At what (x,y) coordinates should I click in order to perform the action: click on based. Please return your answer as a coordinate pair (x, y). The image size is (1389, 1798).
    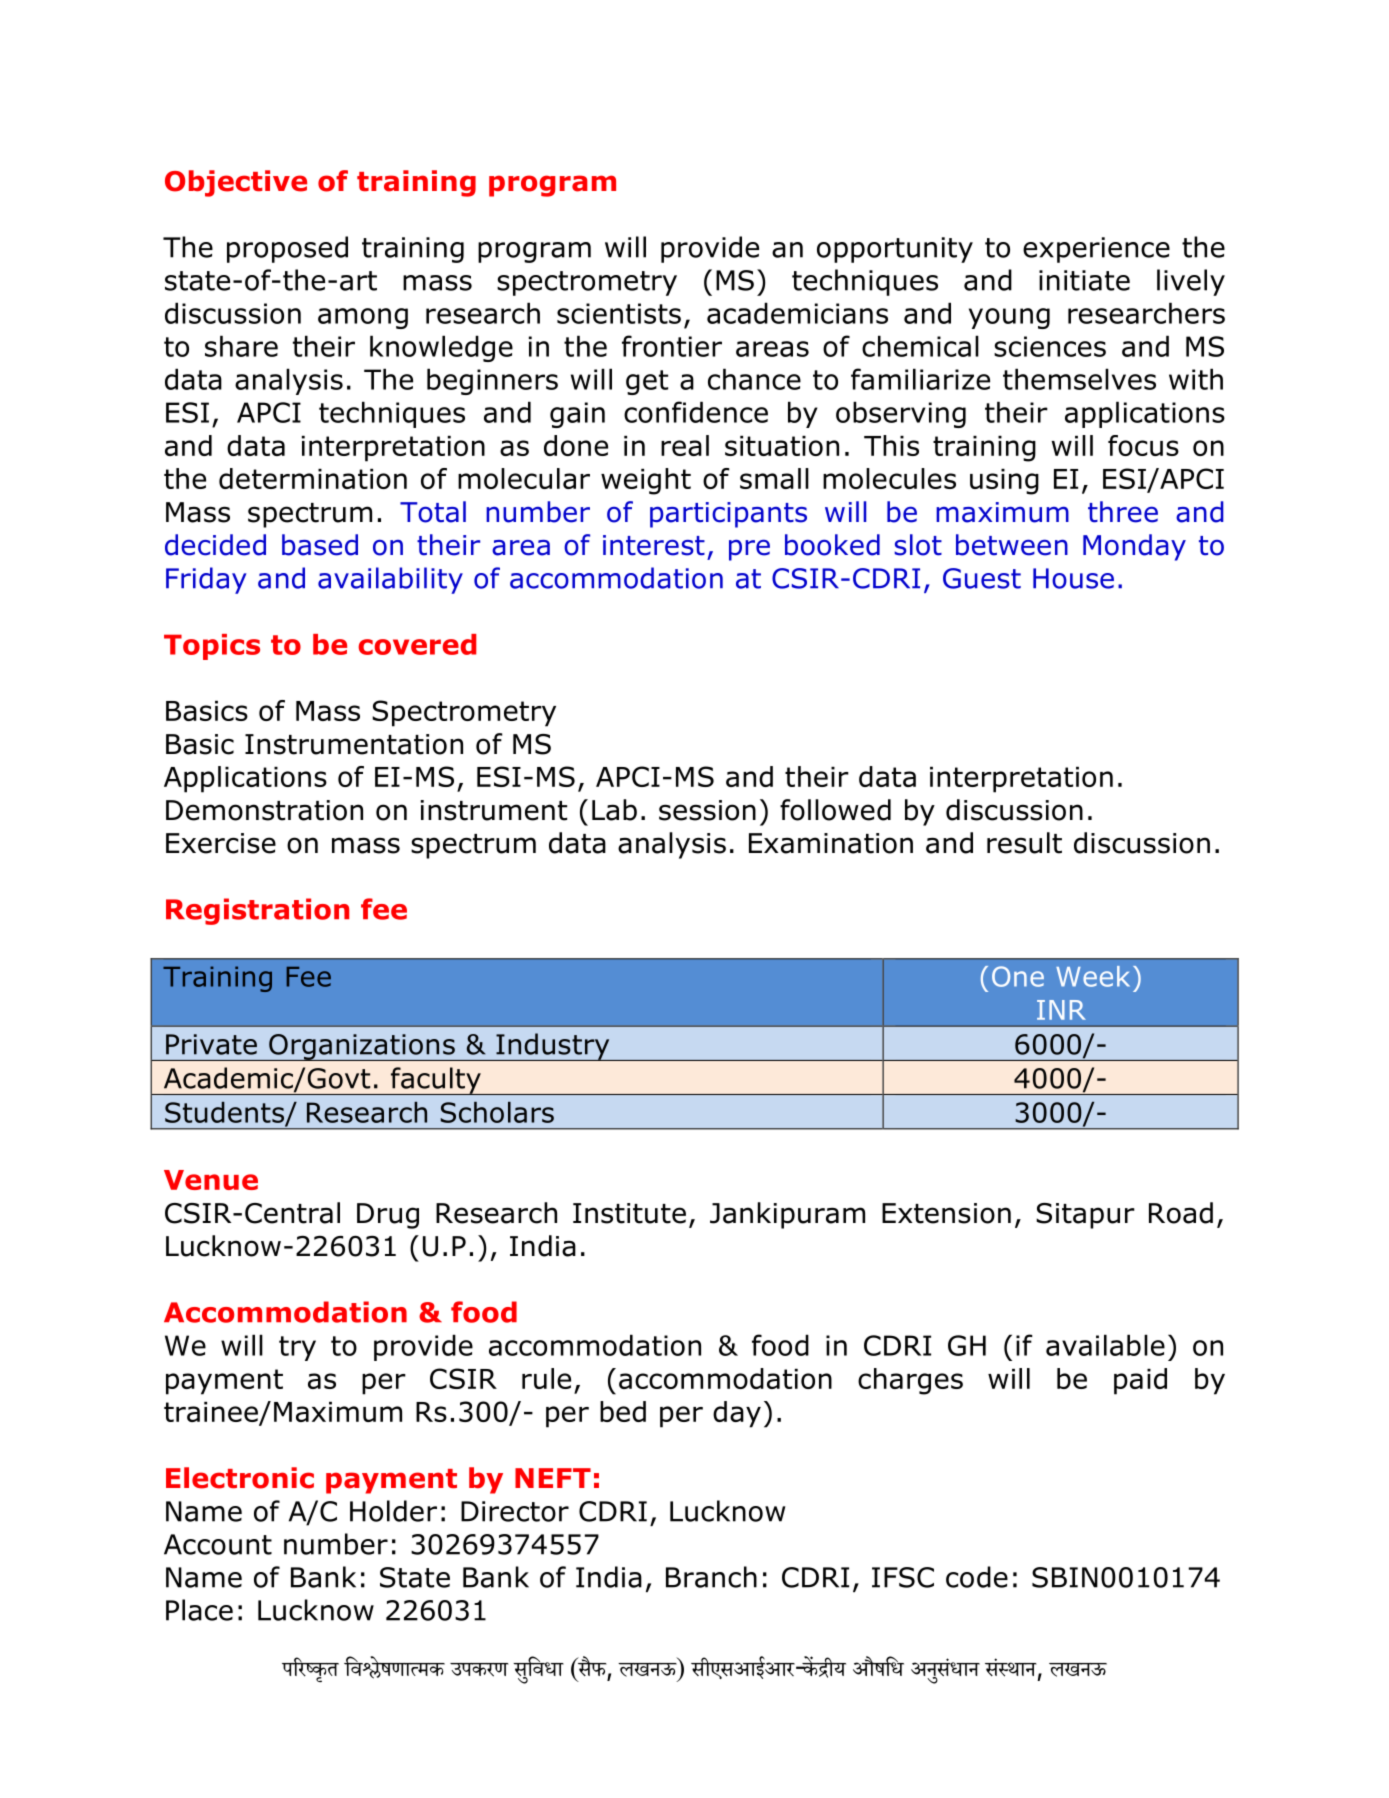
    Looking at the image, I should click on (320, 545).
